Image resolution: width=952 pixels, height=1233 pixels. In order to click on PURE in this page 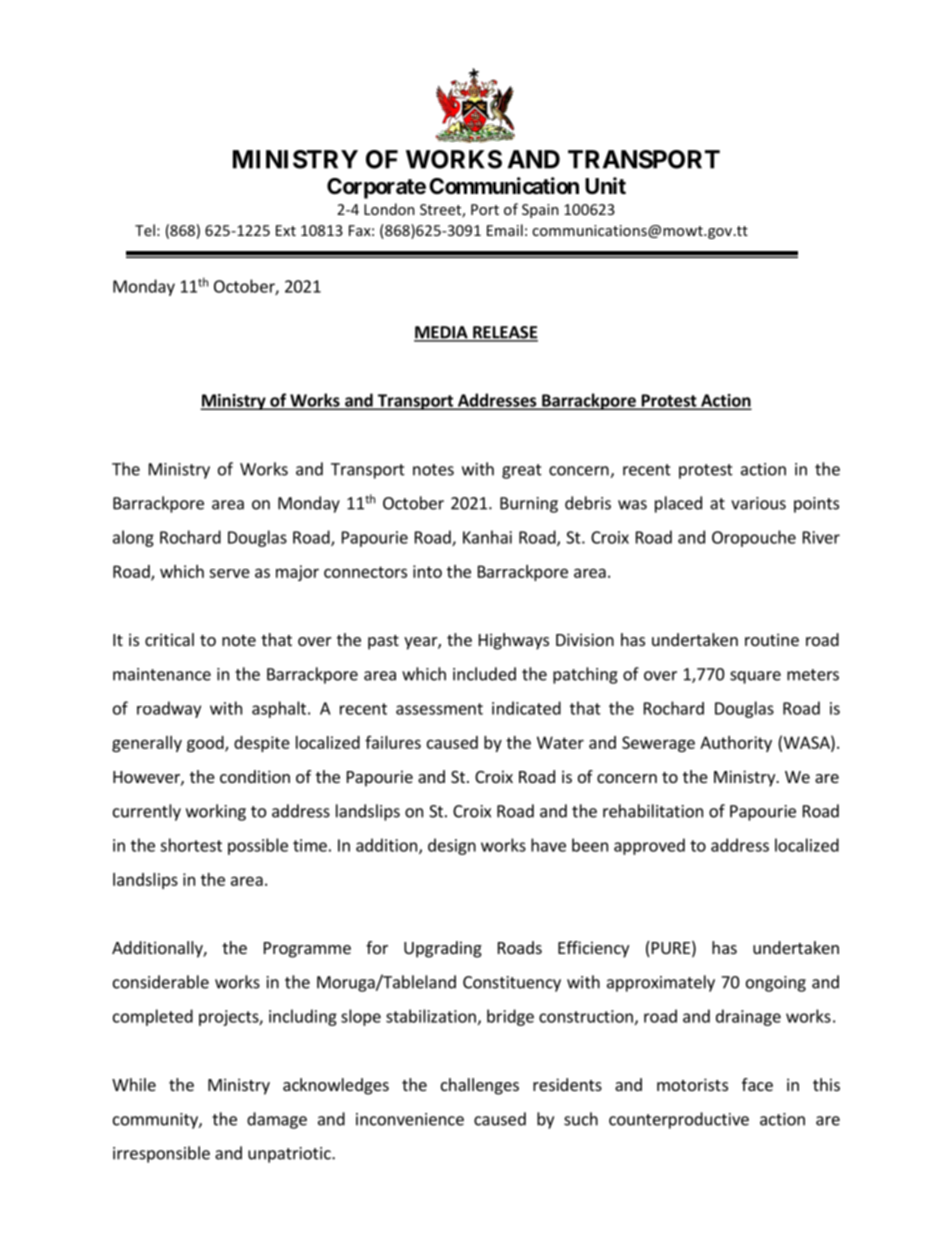, I will do `click(669, 949)`.
